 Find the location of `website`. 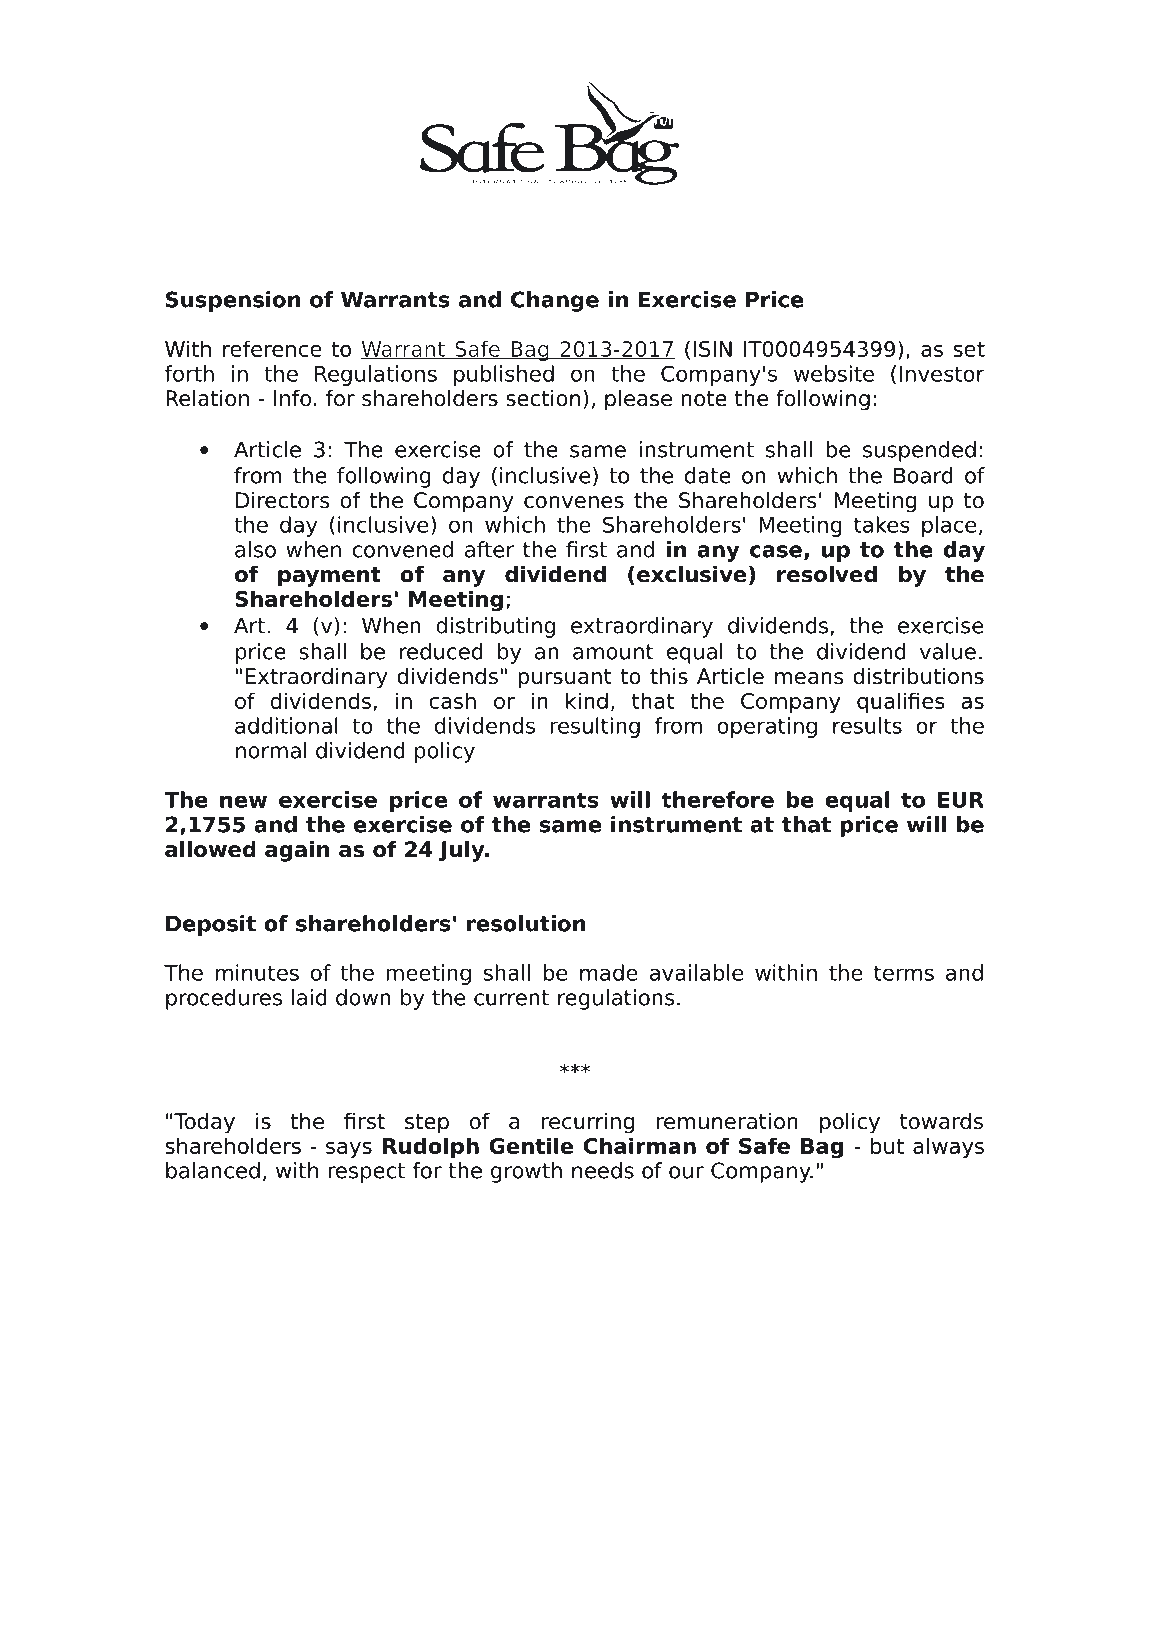

website is located at coordinates (834, 373).
